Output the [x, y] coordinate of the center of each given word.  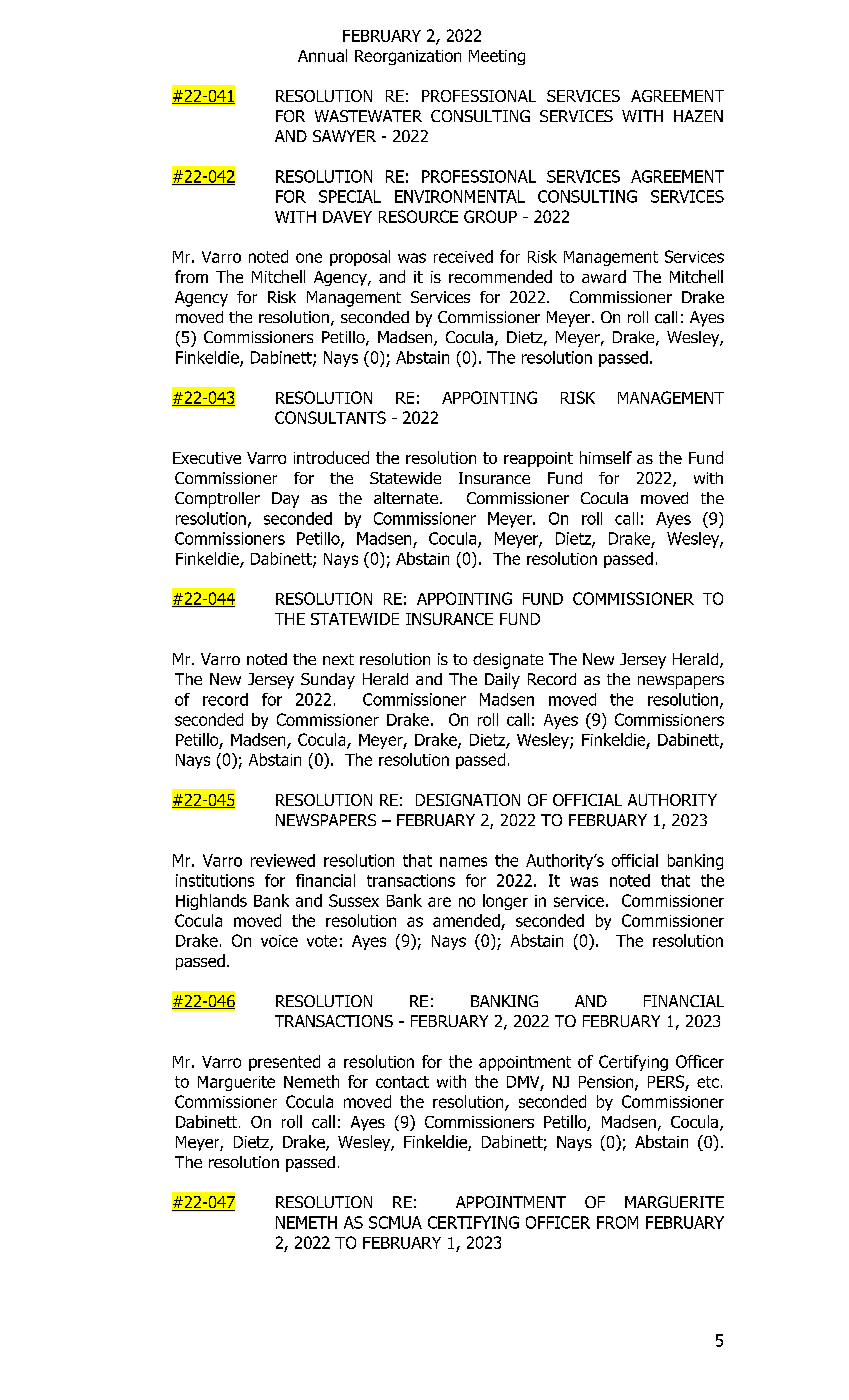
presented [284, 1063]
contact [402, 1082]
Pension [607, 1083]
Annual [322, 55]
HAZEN [698, 116]
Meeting [497, 57]
